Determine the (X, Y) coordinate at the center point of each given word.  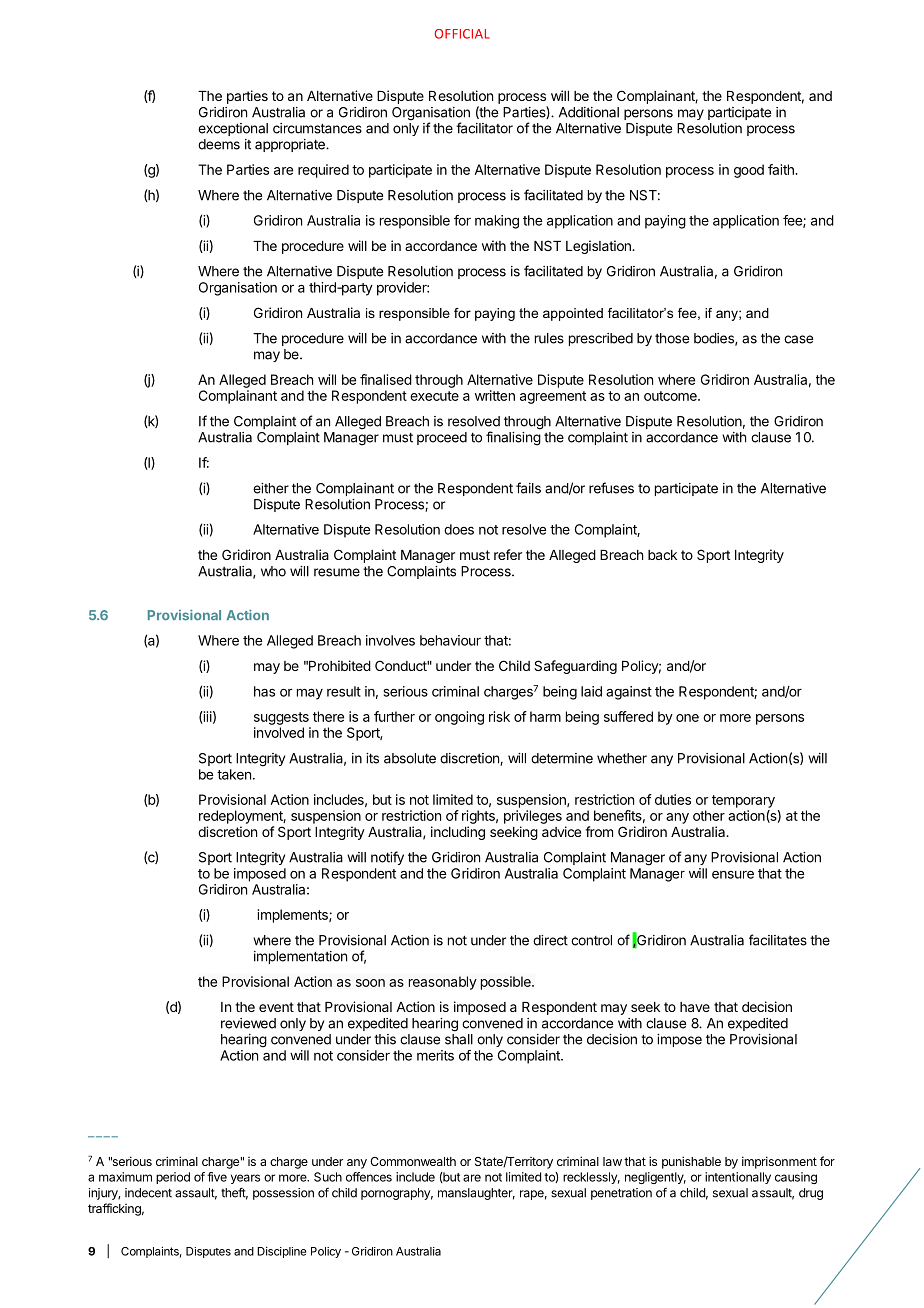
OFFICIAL (462, 34)
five (217, 1177)
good (749, 171)
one (687, 718)
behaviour (450, 640)
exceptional (233, 129)
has (264, 691)
